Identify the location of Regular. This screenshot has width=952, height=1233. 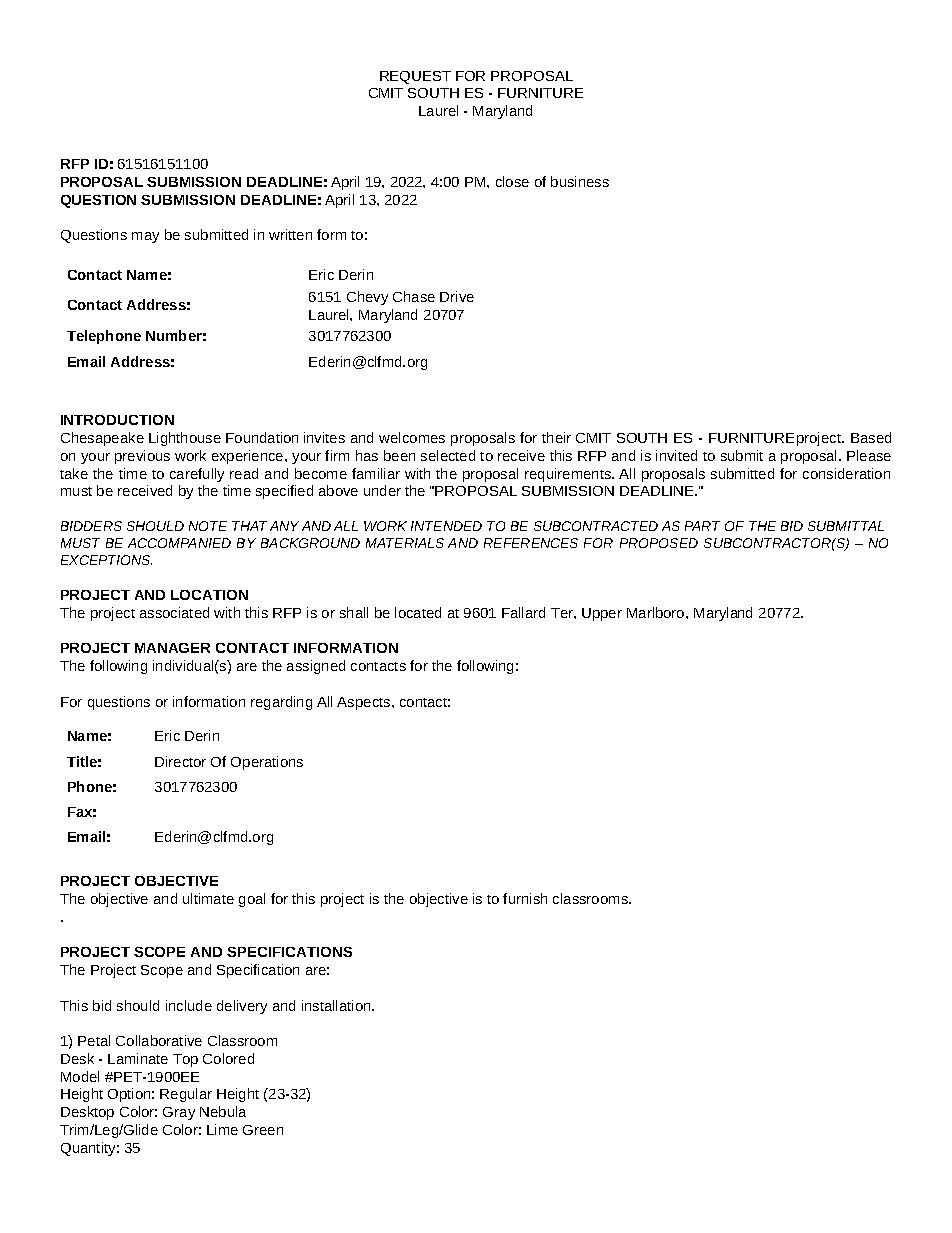
(186, 1095).
